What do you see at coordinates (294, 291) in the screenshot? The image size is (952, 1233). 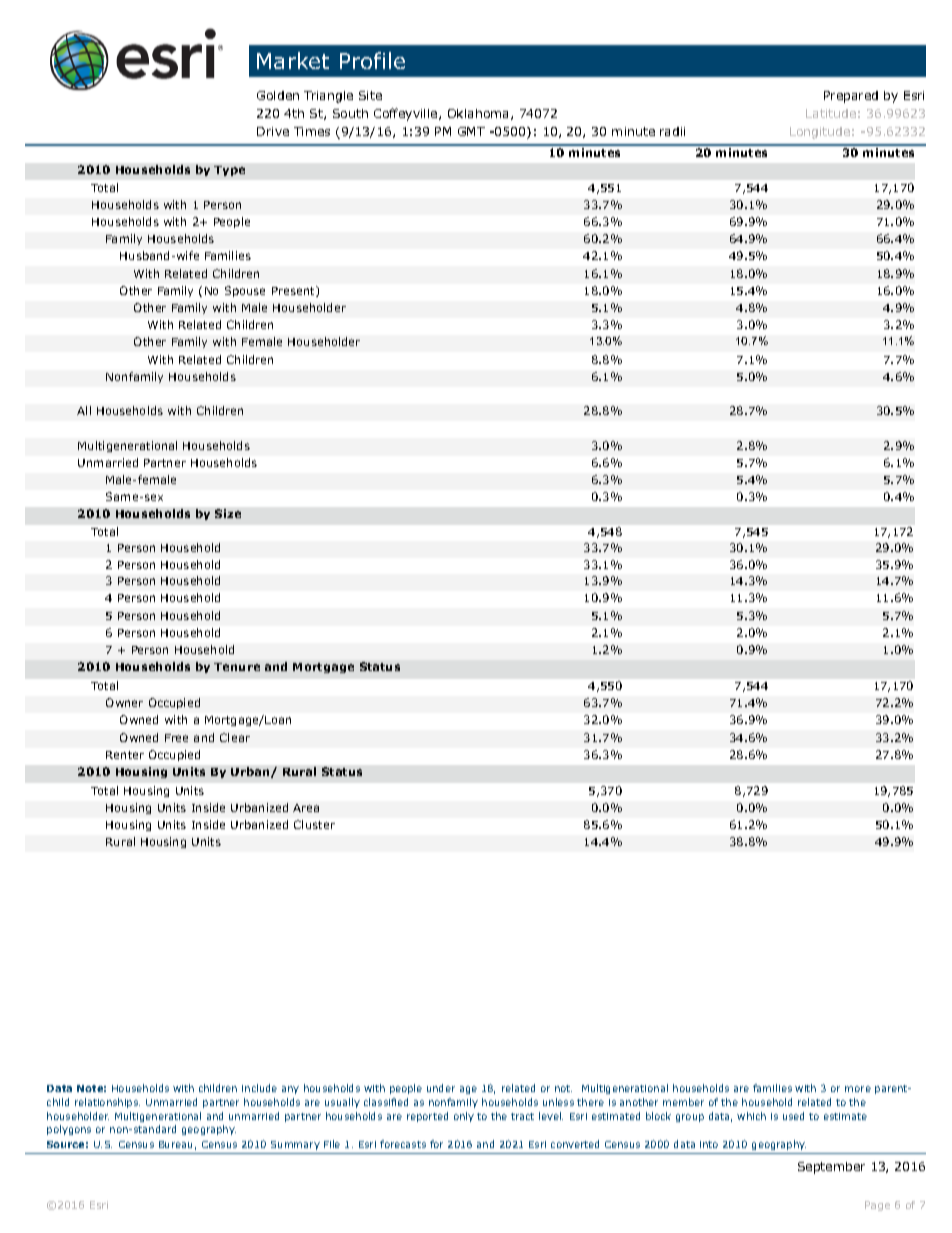 I see `Present` at bounding box center [294, 291].
